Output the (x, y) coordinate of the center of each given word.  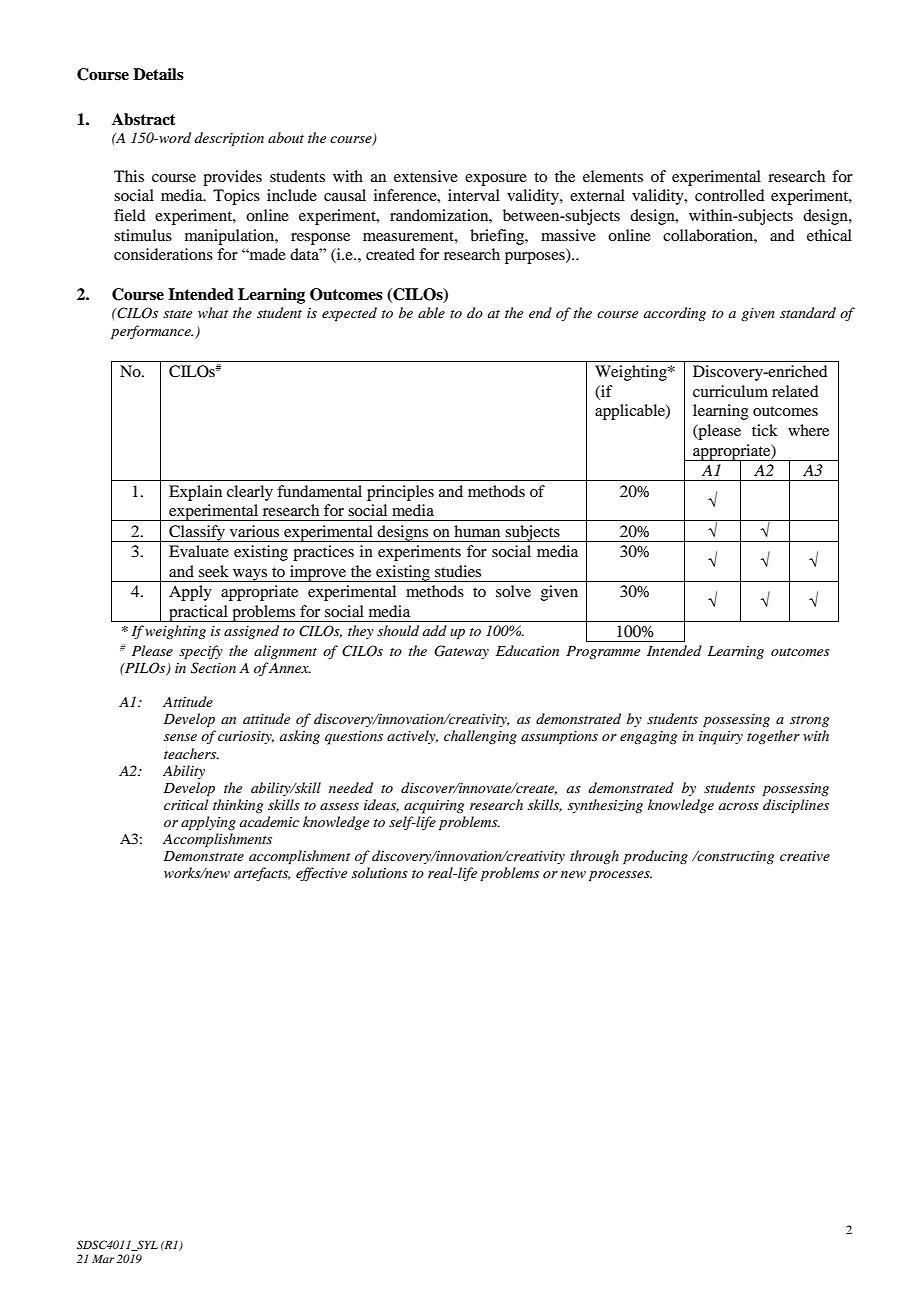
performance (152, 332)
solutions (380, 872)
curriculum (730, 391)
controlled (729, 195)
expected (349, 314)
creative (805, 856)
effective (321, 874)
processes (620, 876)
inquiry (721, 738)
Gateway (461, 652)
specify (201, 652)
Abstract (144, 119)
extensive (426, 176)
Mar (103, 1259)
